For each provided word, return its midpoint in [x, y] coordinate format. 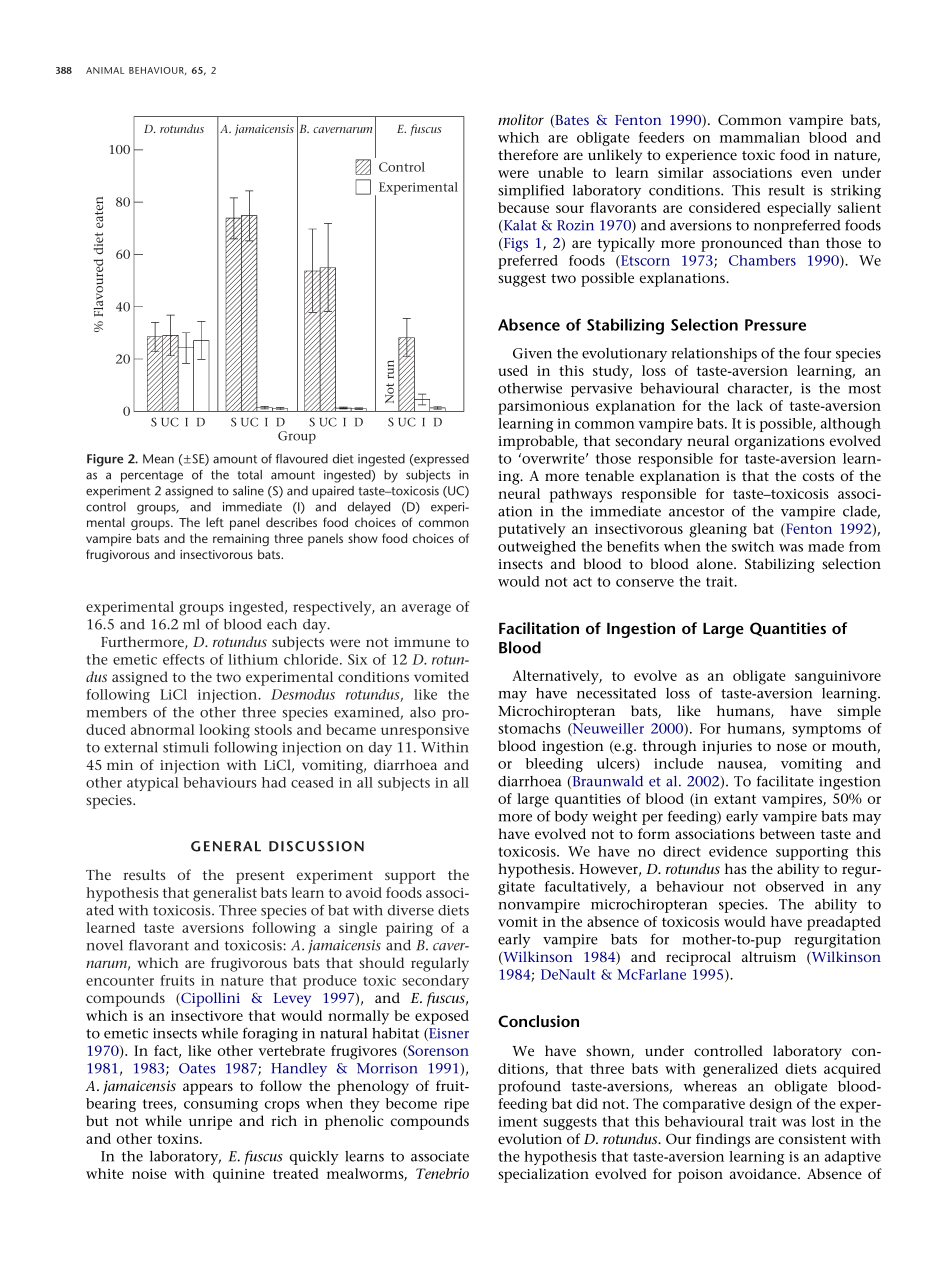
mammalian [760, 137]
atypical [152, 784]
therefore [528, 154]
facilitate [785, 781]
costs [818, 476]
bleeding [554, 765]
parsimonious [543, 408]
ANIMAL [105, 70]
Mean [158, 459]
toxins [179, 1139]
